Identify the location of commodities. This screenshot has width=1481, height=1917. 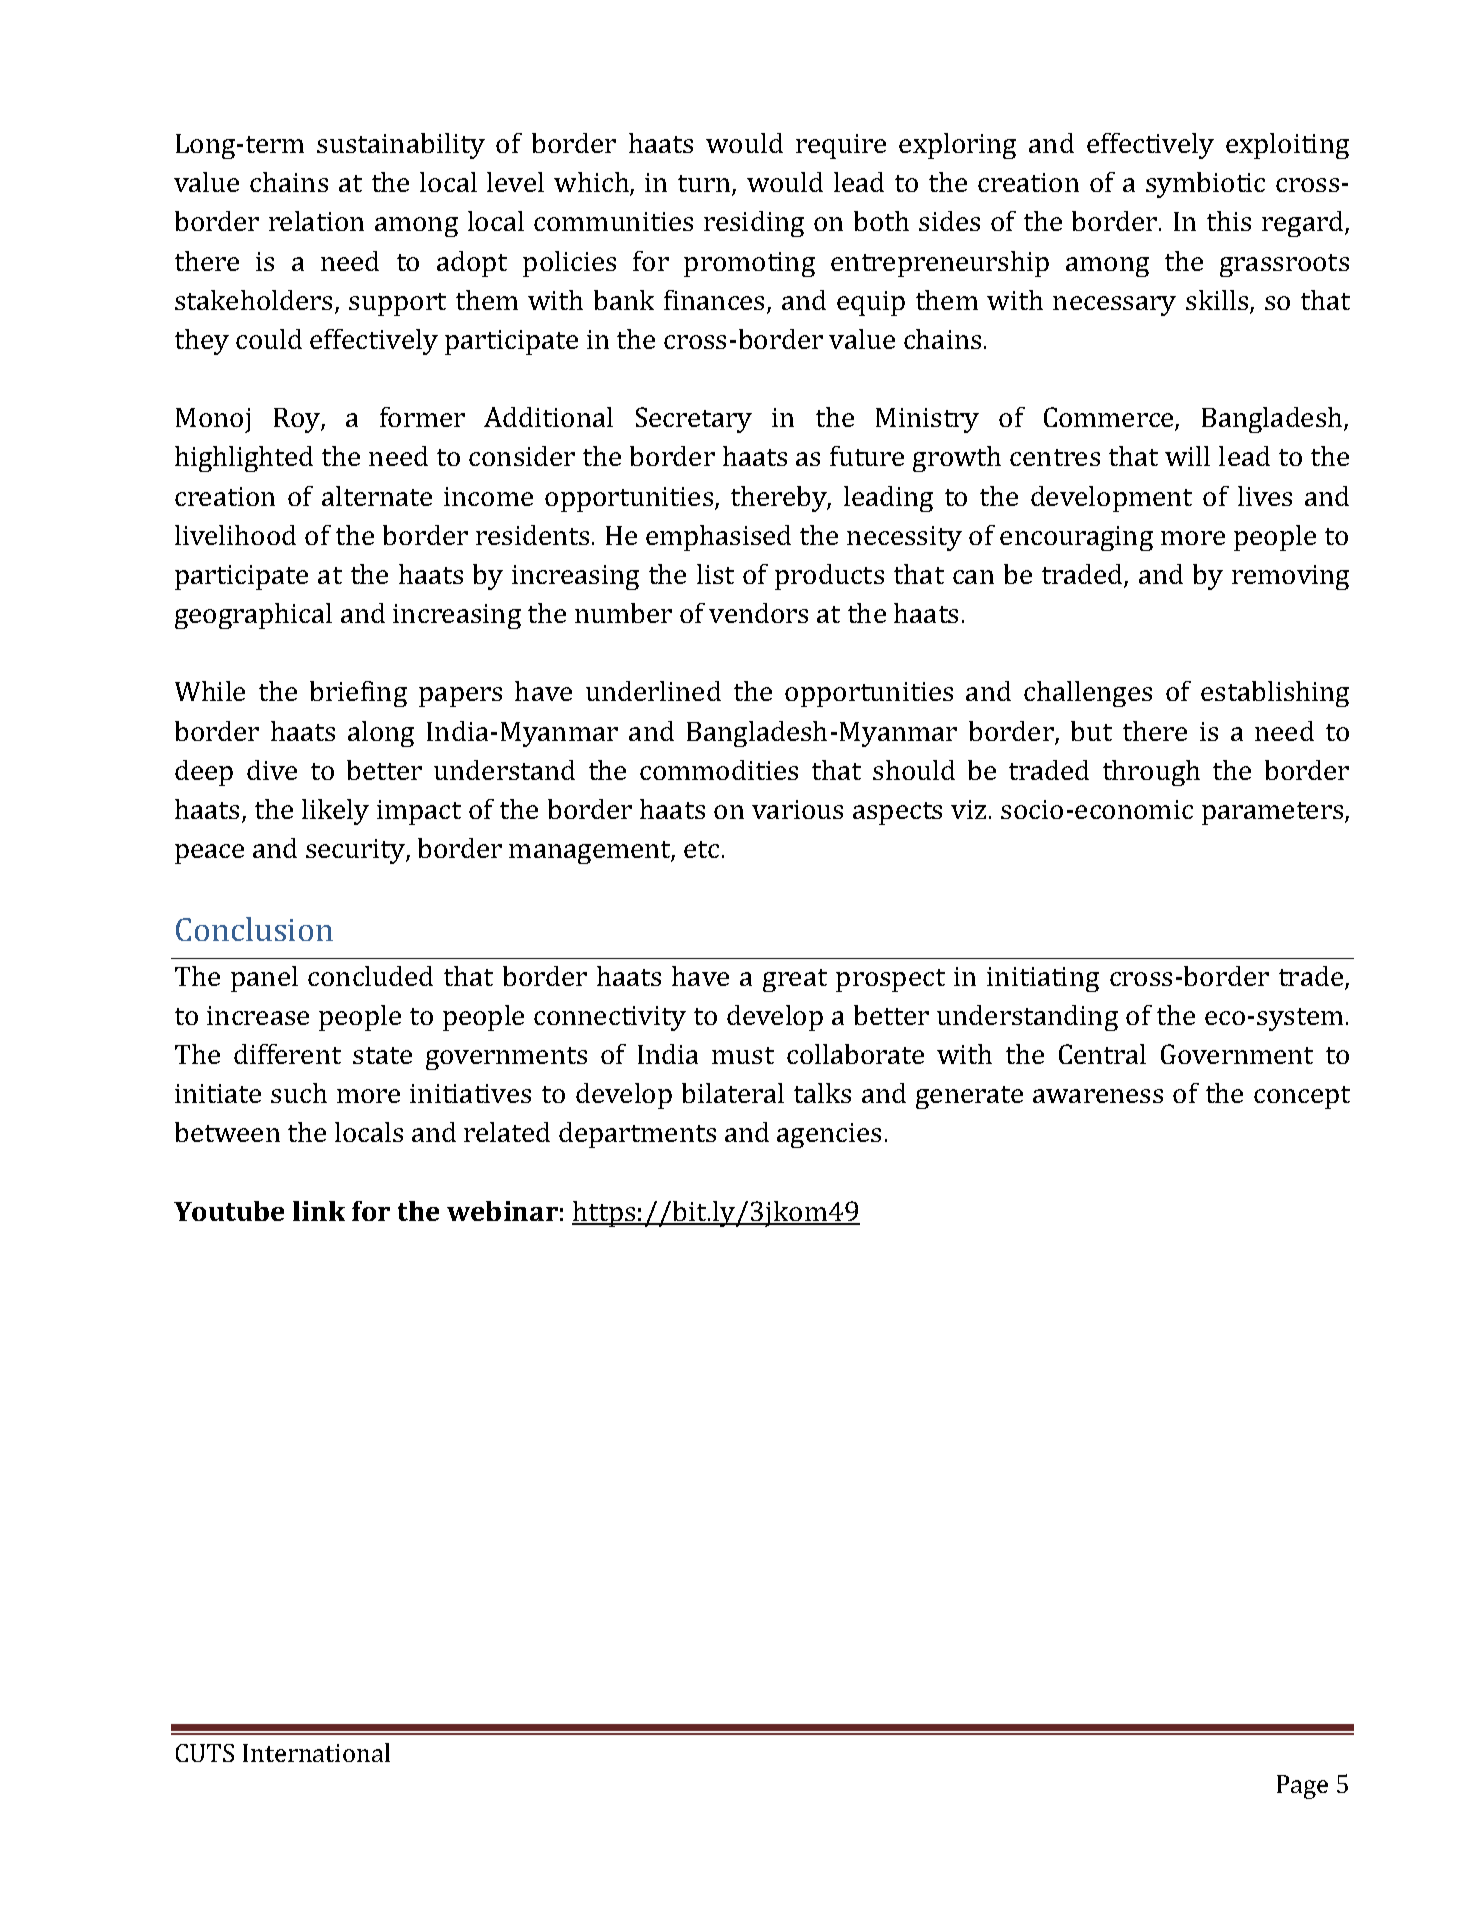
(719, 770).
